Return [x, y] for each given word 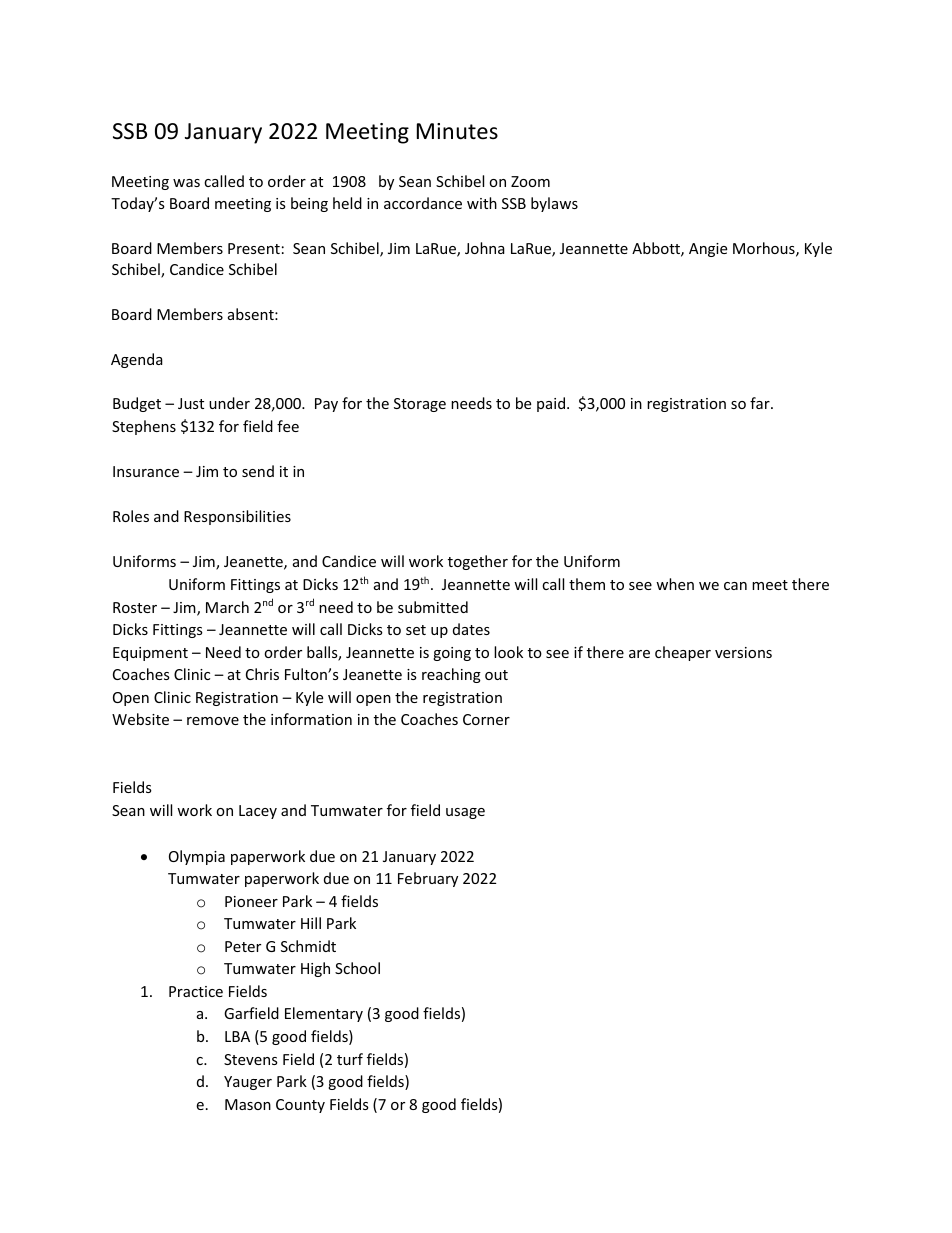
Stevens [251, 1059]
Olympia [197, 857]
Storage [420, 405]
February [428, 879]
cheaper [683, 653]
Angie [708, 250]
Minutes [457, 131]
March [227, 607]
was [186, 183]
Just [191, 403]
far [761, 403]
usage [465, 813]
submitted [433, 607]
